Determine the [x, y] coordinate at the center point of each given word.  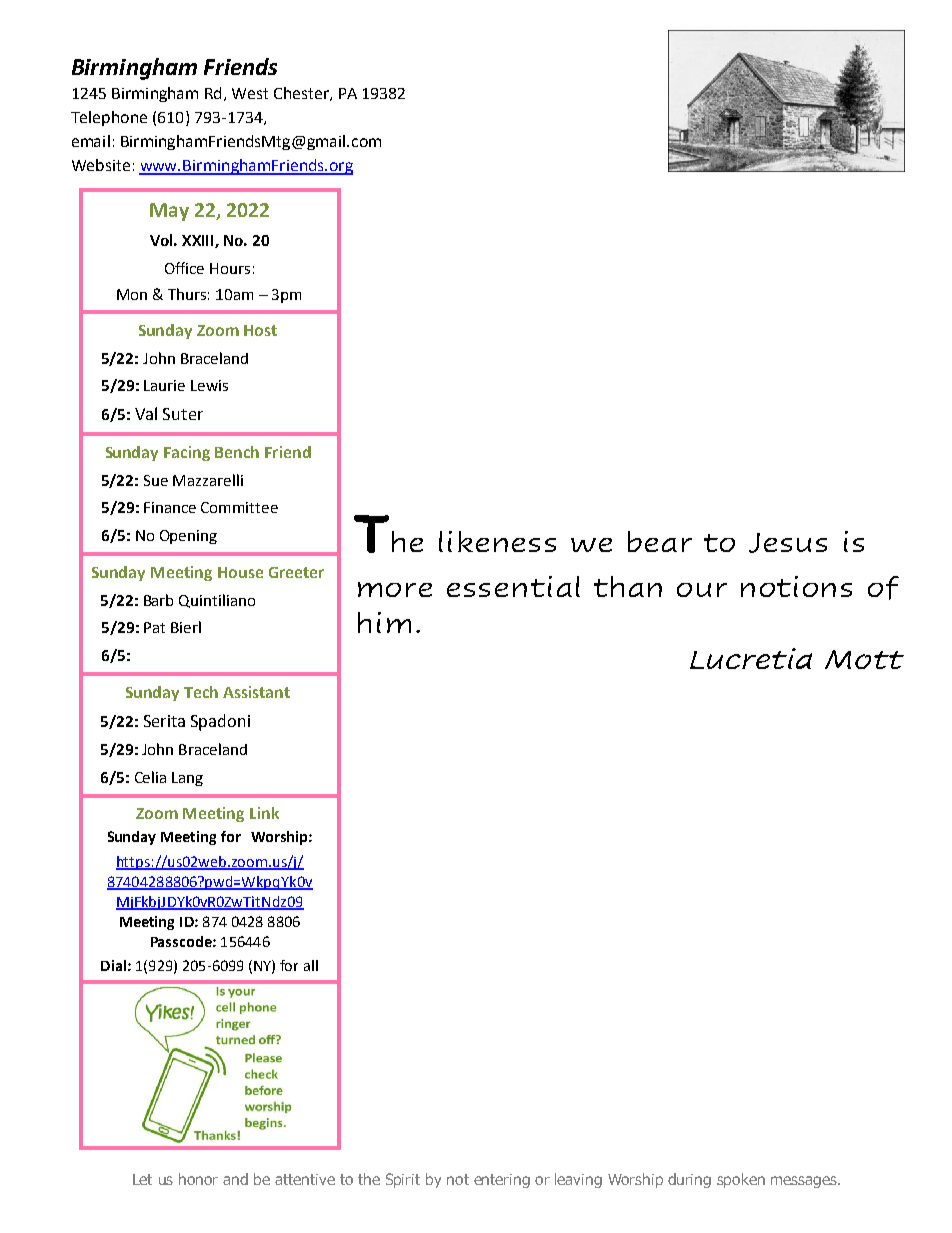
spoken [741, 1180]
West [250, 93]
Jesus [788, 543]
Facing [187, 453]
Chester [302, 94]
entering [502, 1181]
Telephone [109, 118]
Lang [187, 779]
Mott [864, 659]
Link [264, 813]
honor [198, 1179]
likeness [497, 541]
